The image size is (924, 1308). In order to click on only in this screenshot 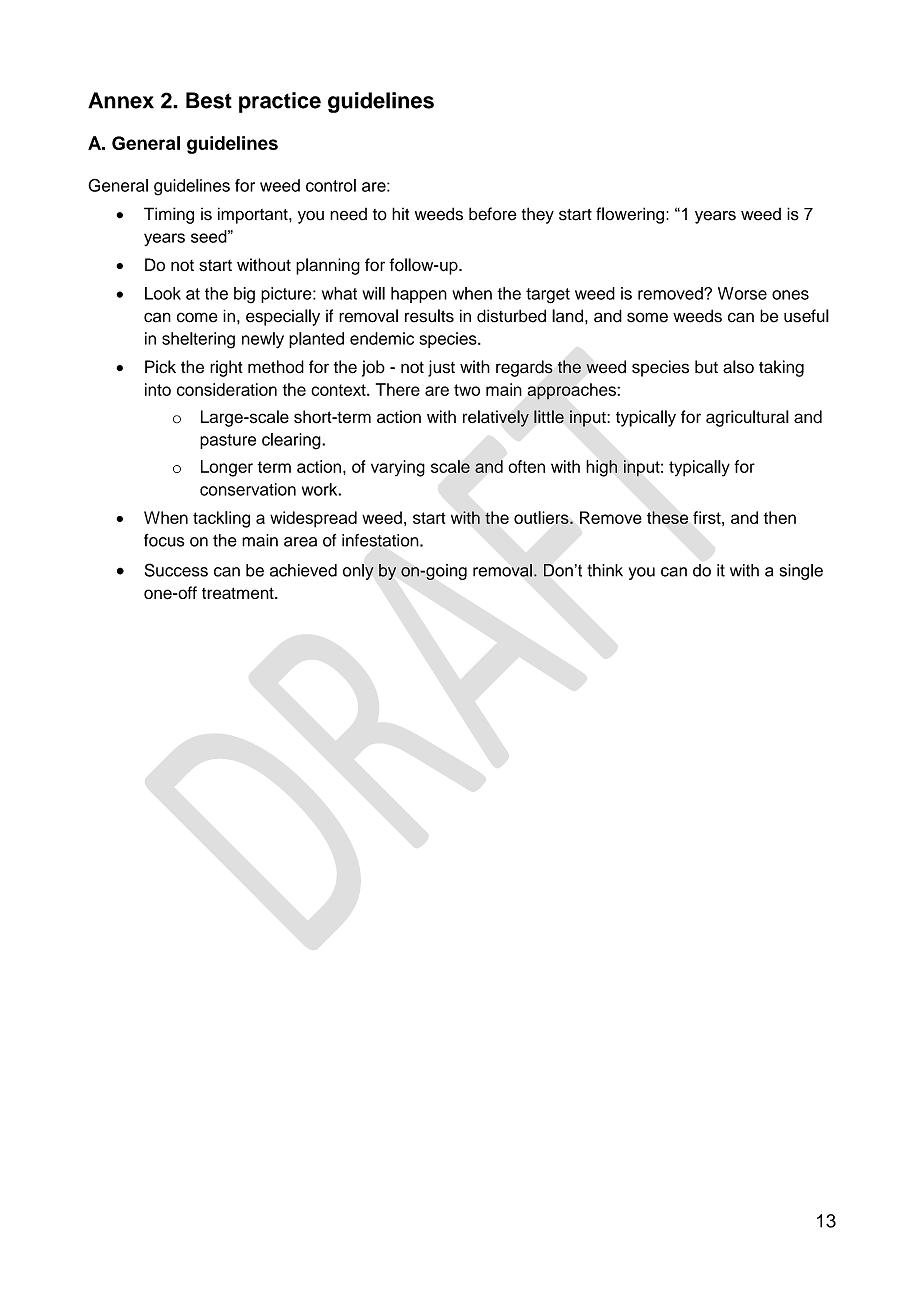, I will do `click(358, 572)`.
